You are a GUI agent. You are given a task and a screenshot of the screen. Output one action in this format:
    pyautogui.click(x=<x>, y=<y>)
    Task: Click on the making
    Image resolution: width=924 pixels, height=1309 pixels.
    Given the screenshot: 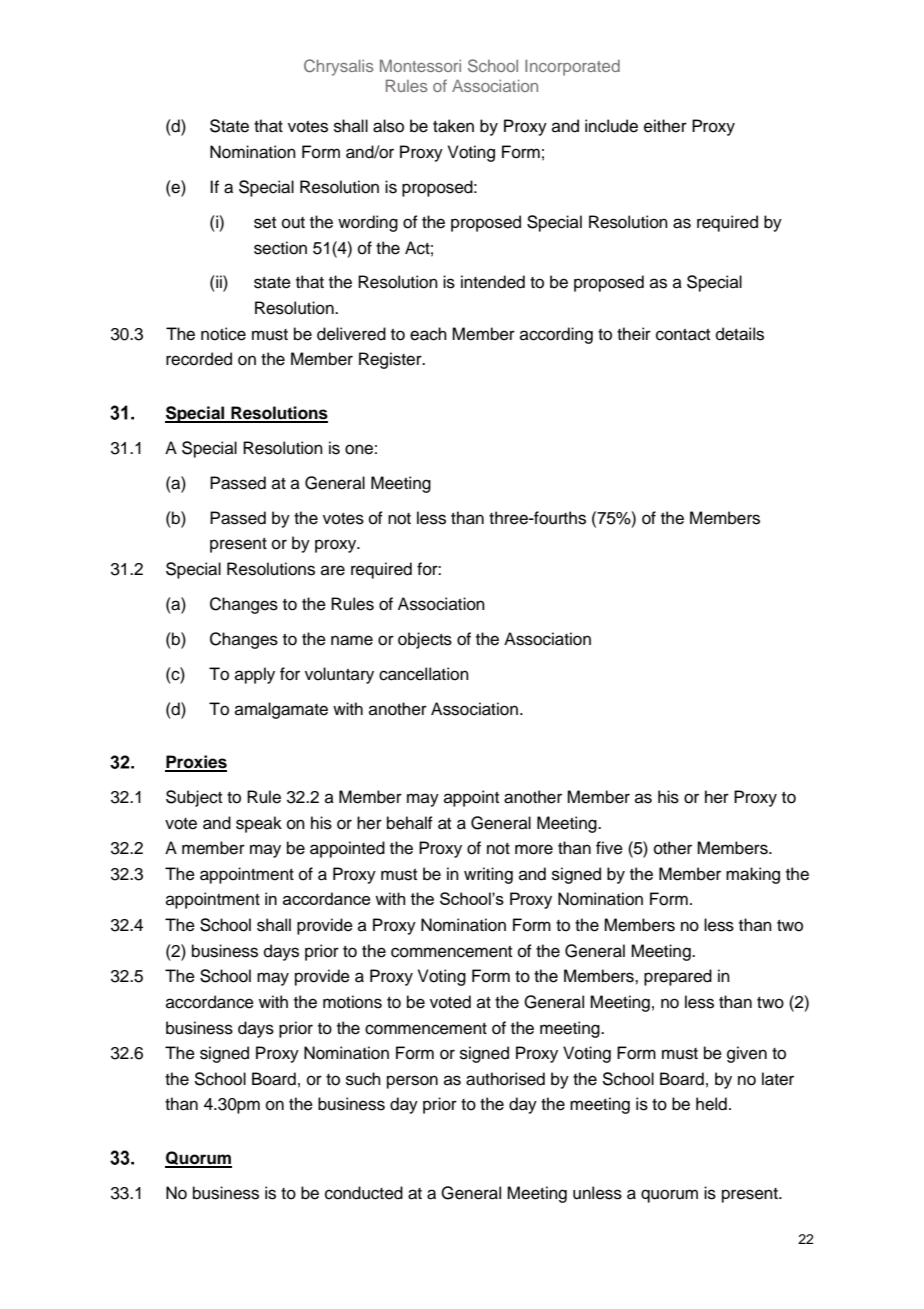 What is the action you would take?
    pyautogui.click(x=753, y=875)
